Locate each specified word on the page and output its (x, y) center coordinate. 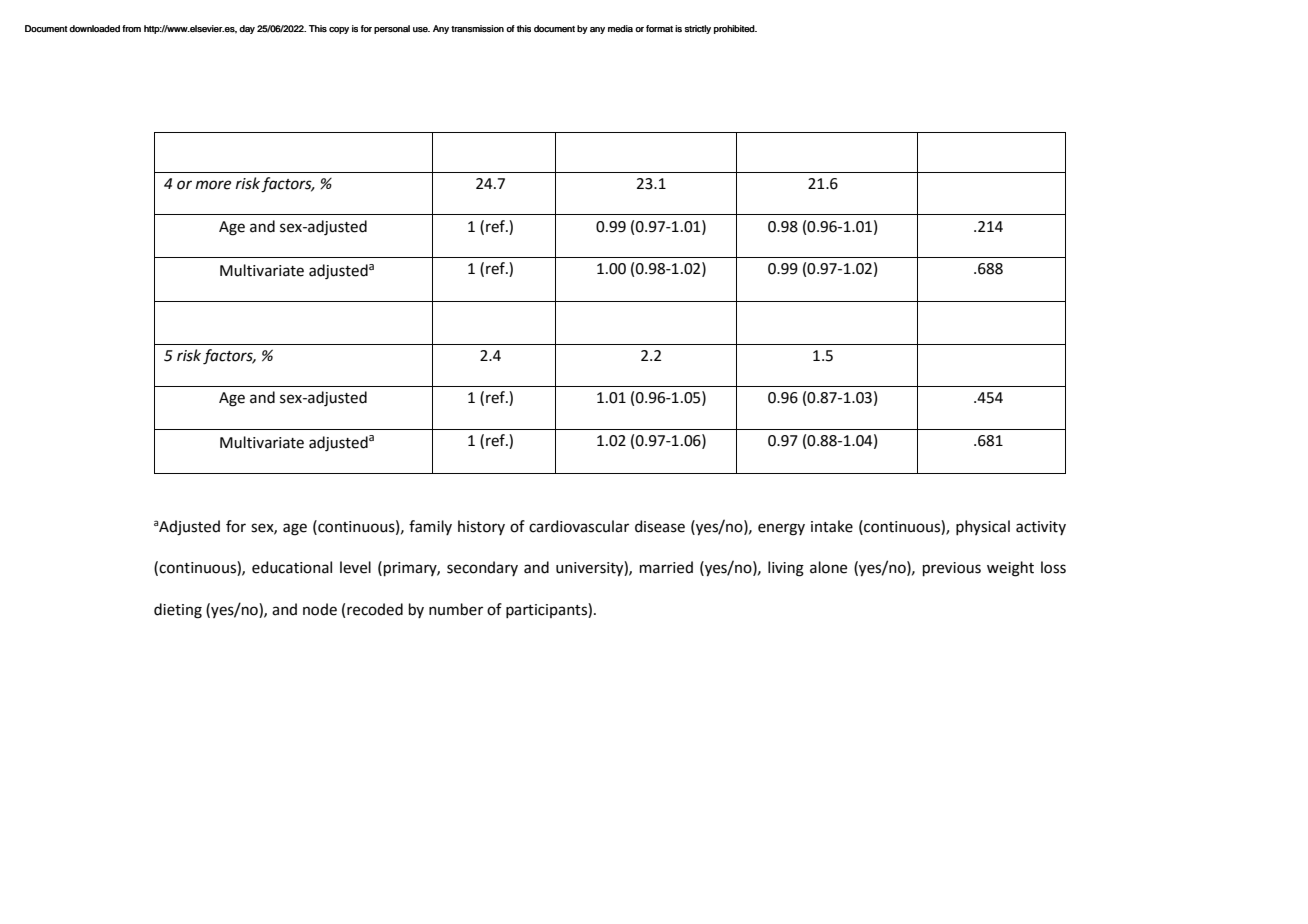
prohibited (735, 29)
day (247, 29)
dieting (178, 611)
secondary (482, 568)
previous (952, 569)
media (620, 29)
